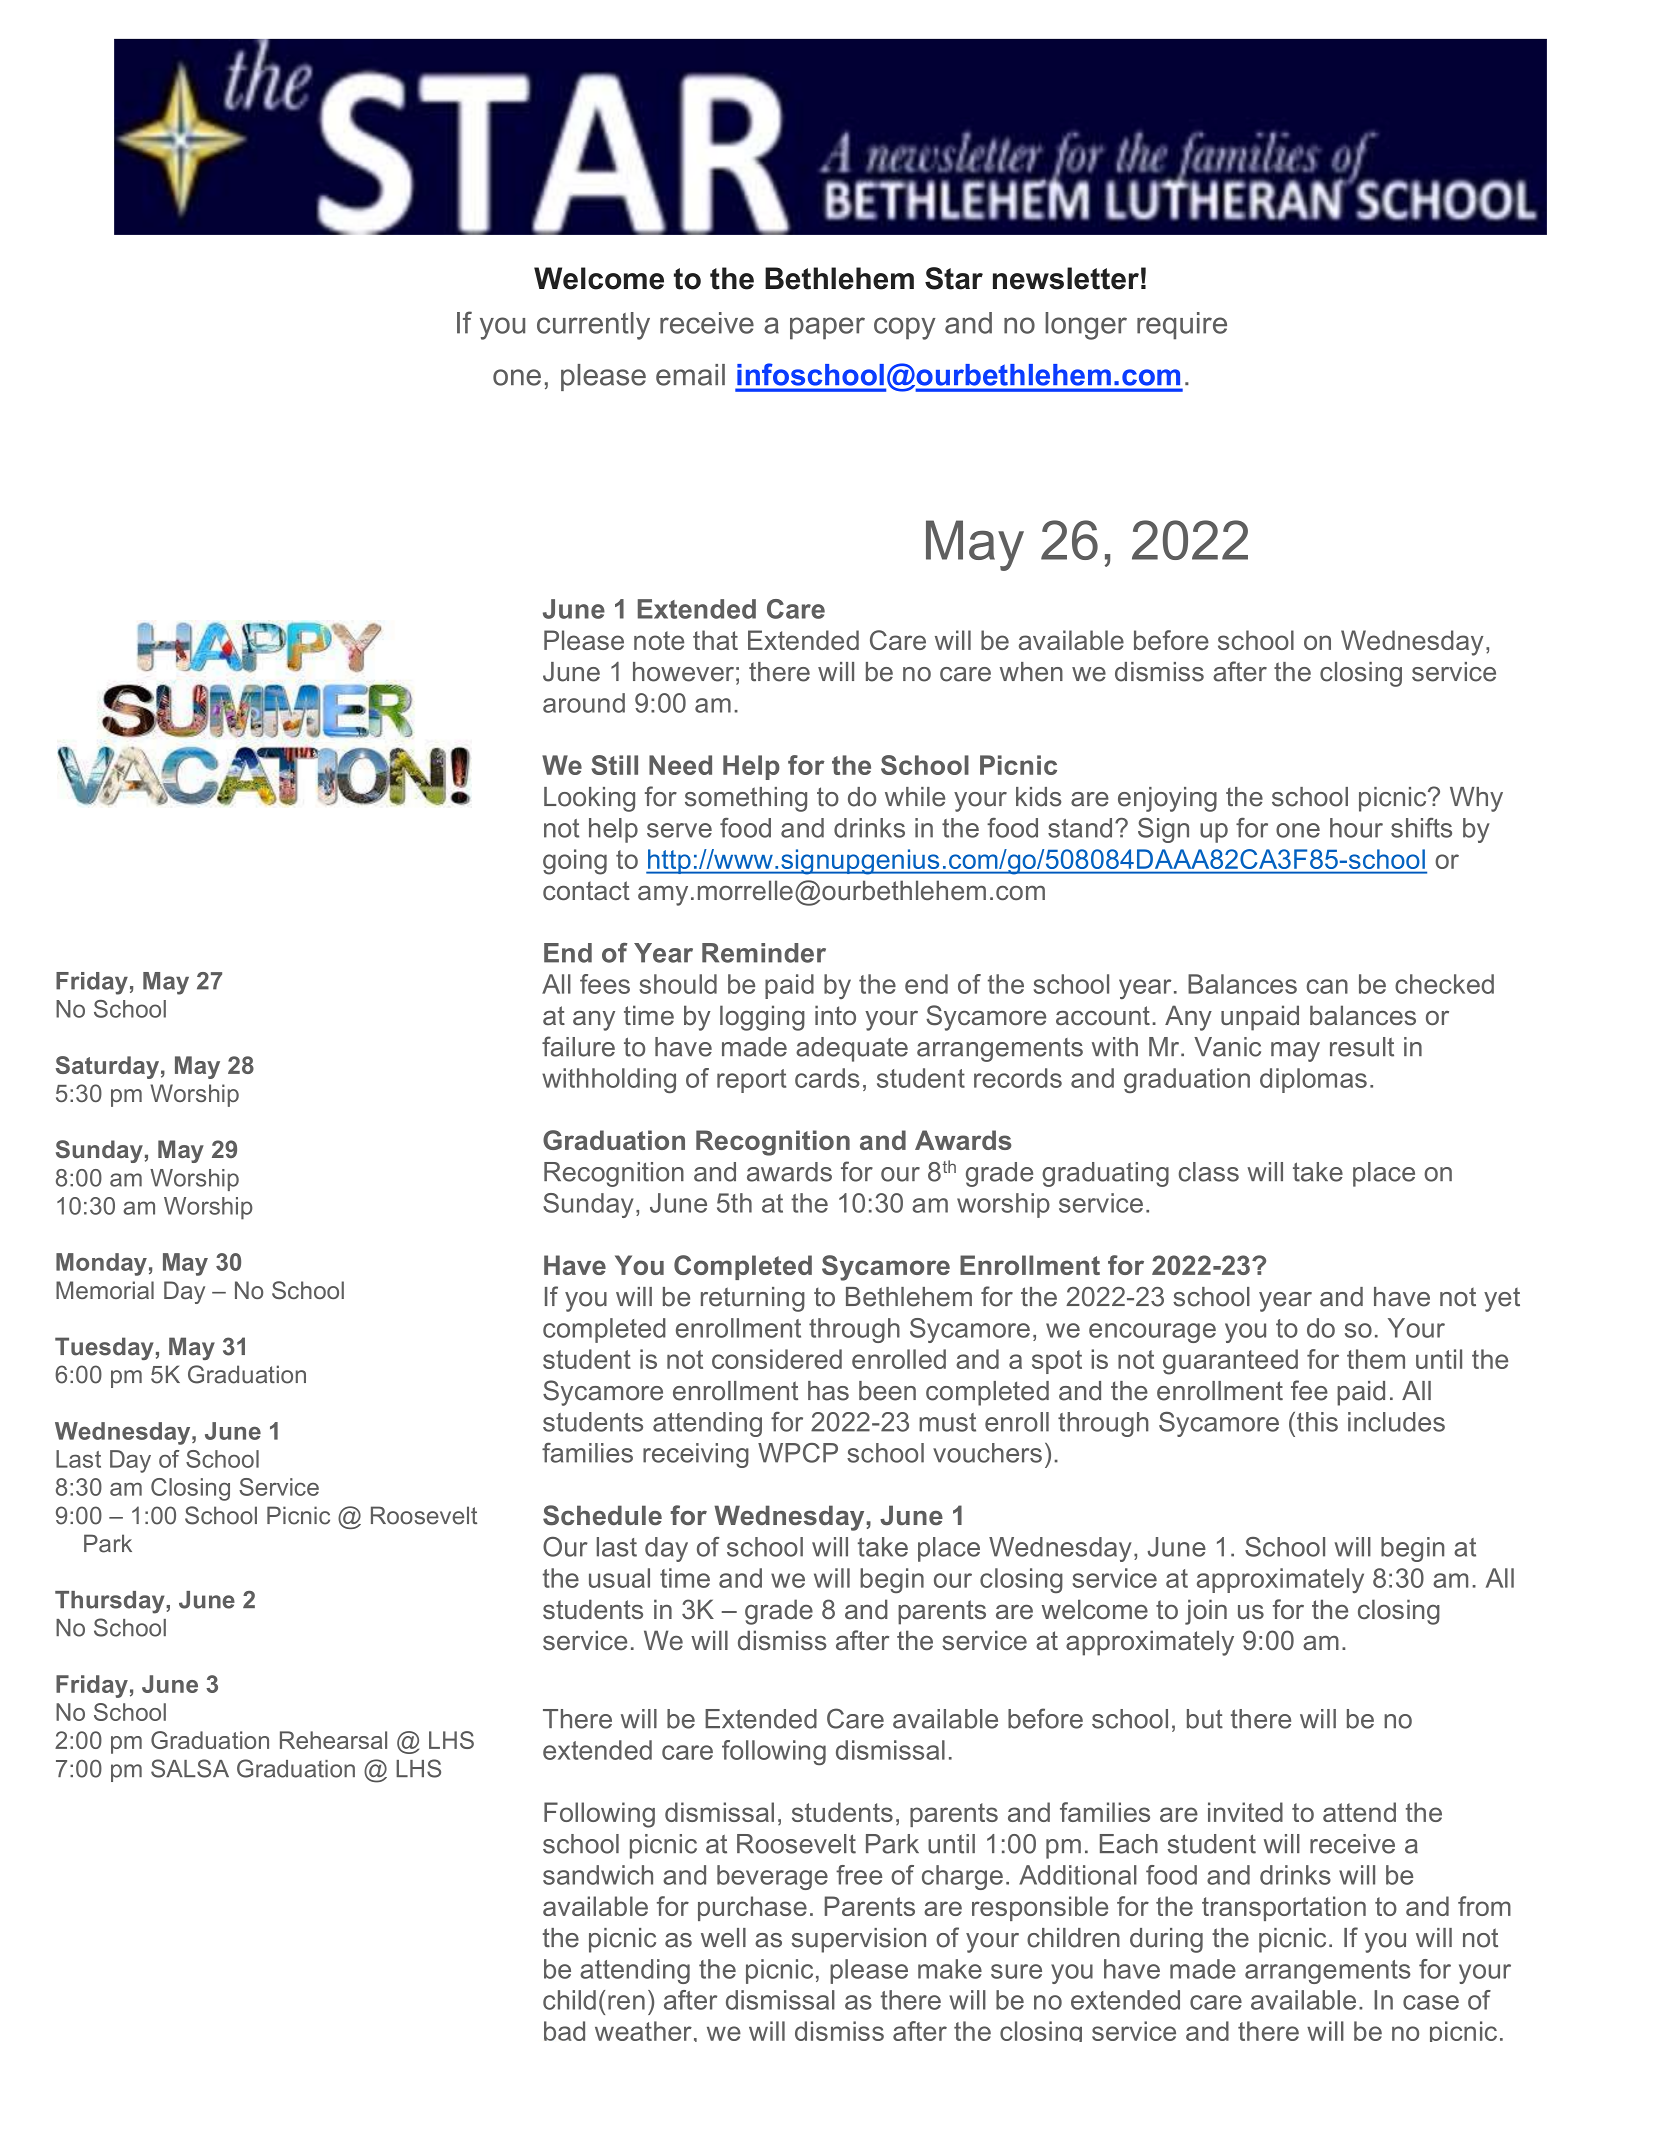  What do you see at coordinates (584, 703) in the document?
I see `around` at bounding box center [584, 703].
